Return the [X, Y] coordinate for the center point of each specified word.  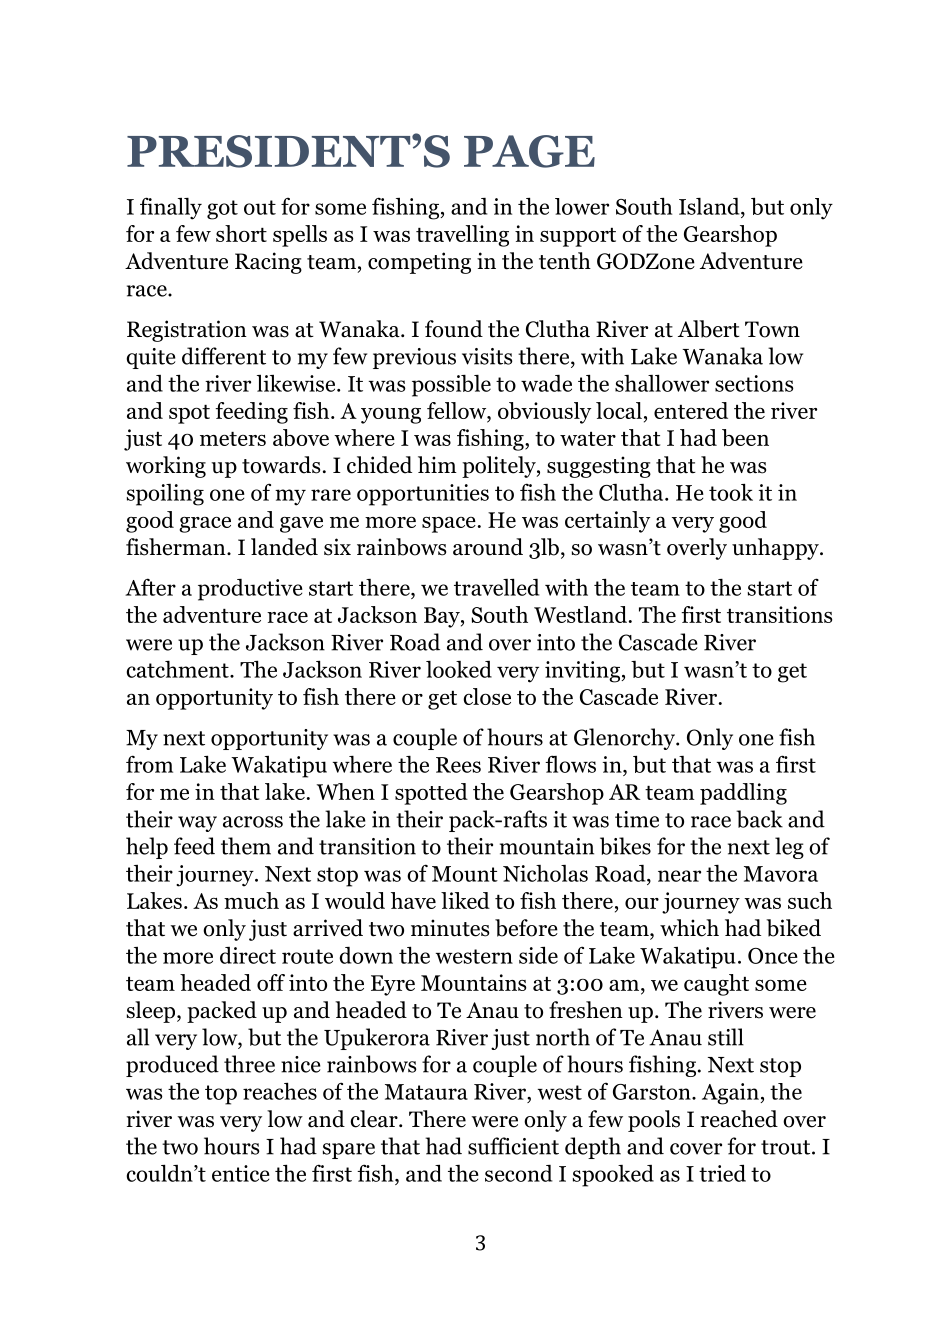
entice [241, 1173]
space [449, 525]
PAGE [529, 151]
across [253, 822]
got [222, 210]
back [759, 819]
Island [710, 206]
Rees [458, 765]
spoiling [165, 495]
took [731, 492]
